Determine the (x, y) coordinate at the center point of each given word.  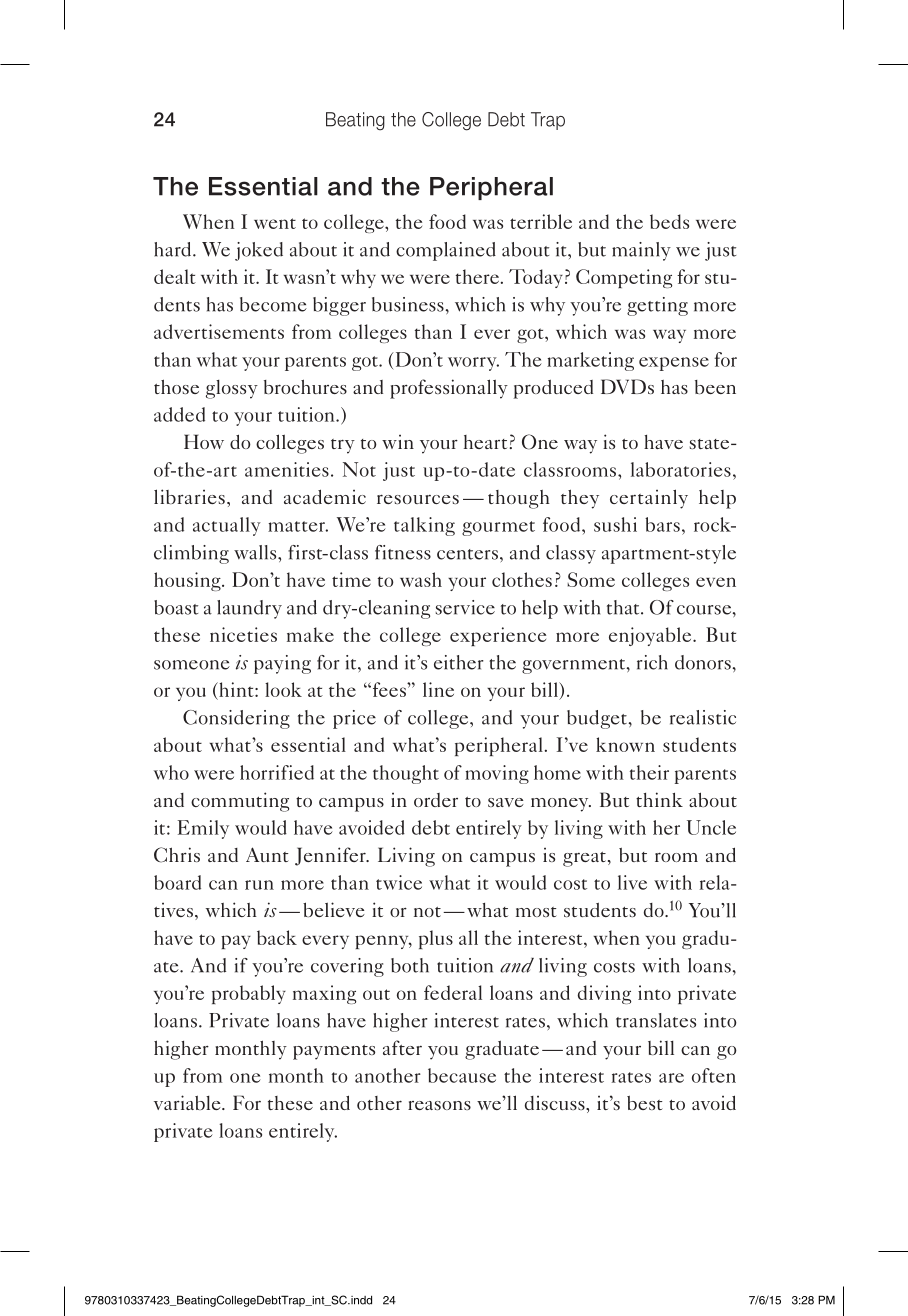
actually (227, 526)
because (462, 1075)
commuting (240, 802)
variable (188, 1102)
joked (259, 251)
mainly (641, 251)
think (659, 799)
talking (424, 526)
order (436, 800)
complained (446, 251)
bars (662, 524)
